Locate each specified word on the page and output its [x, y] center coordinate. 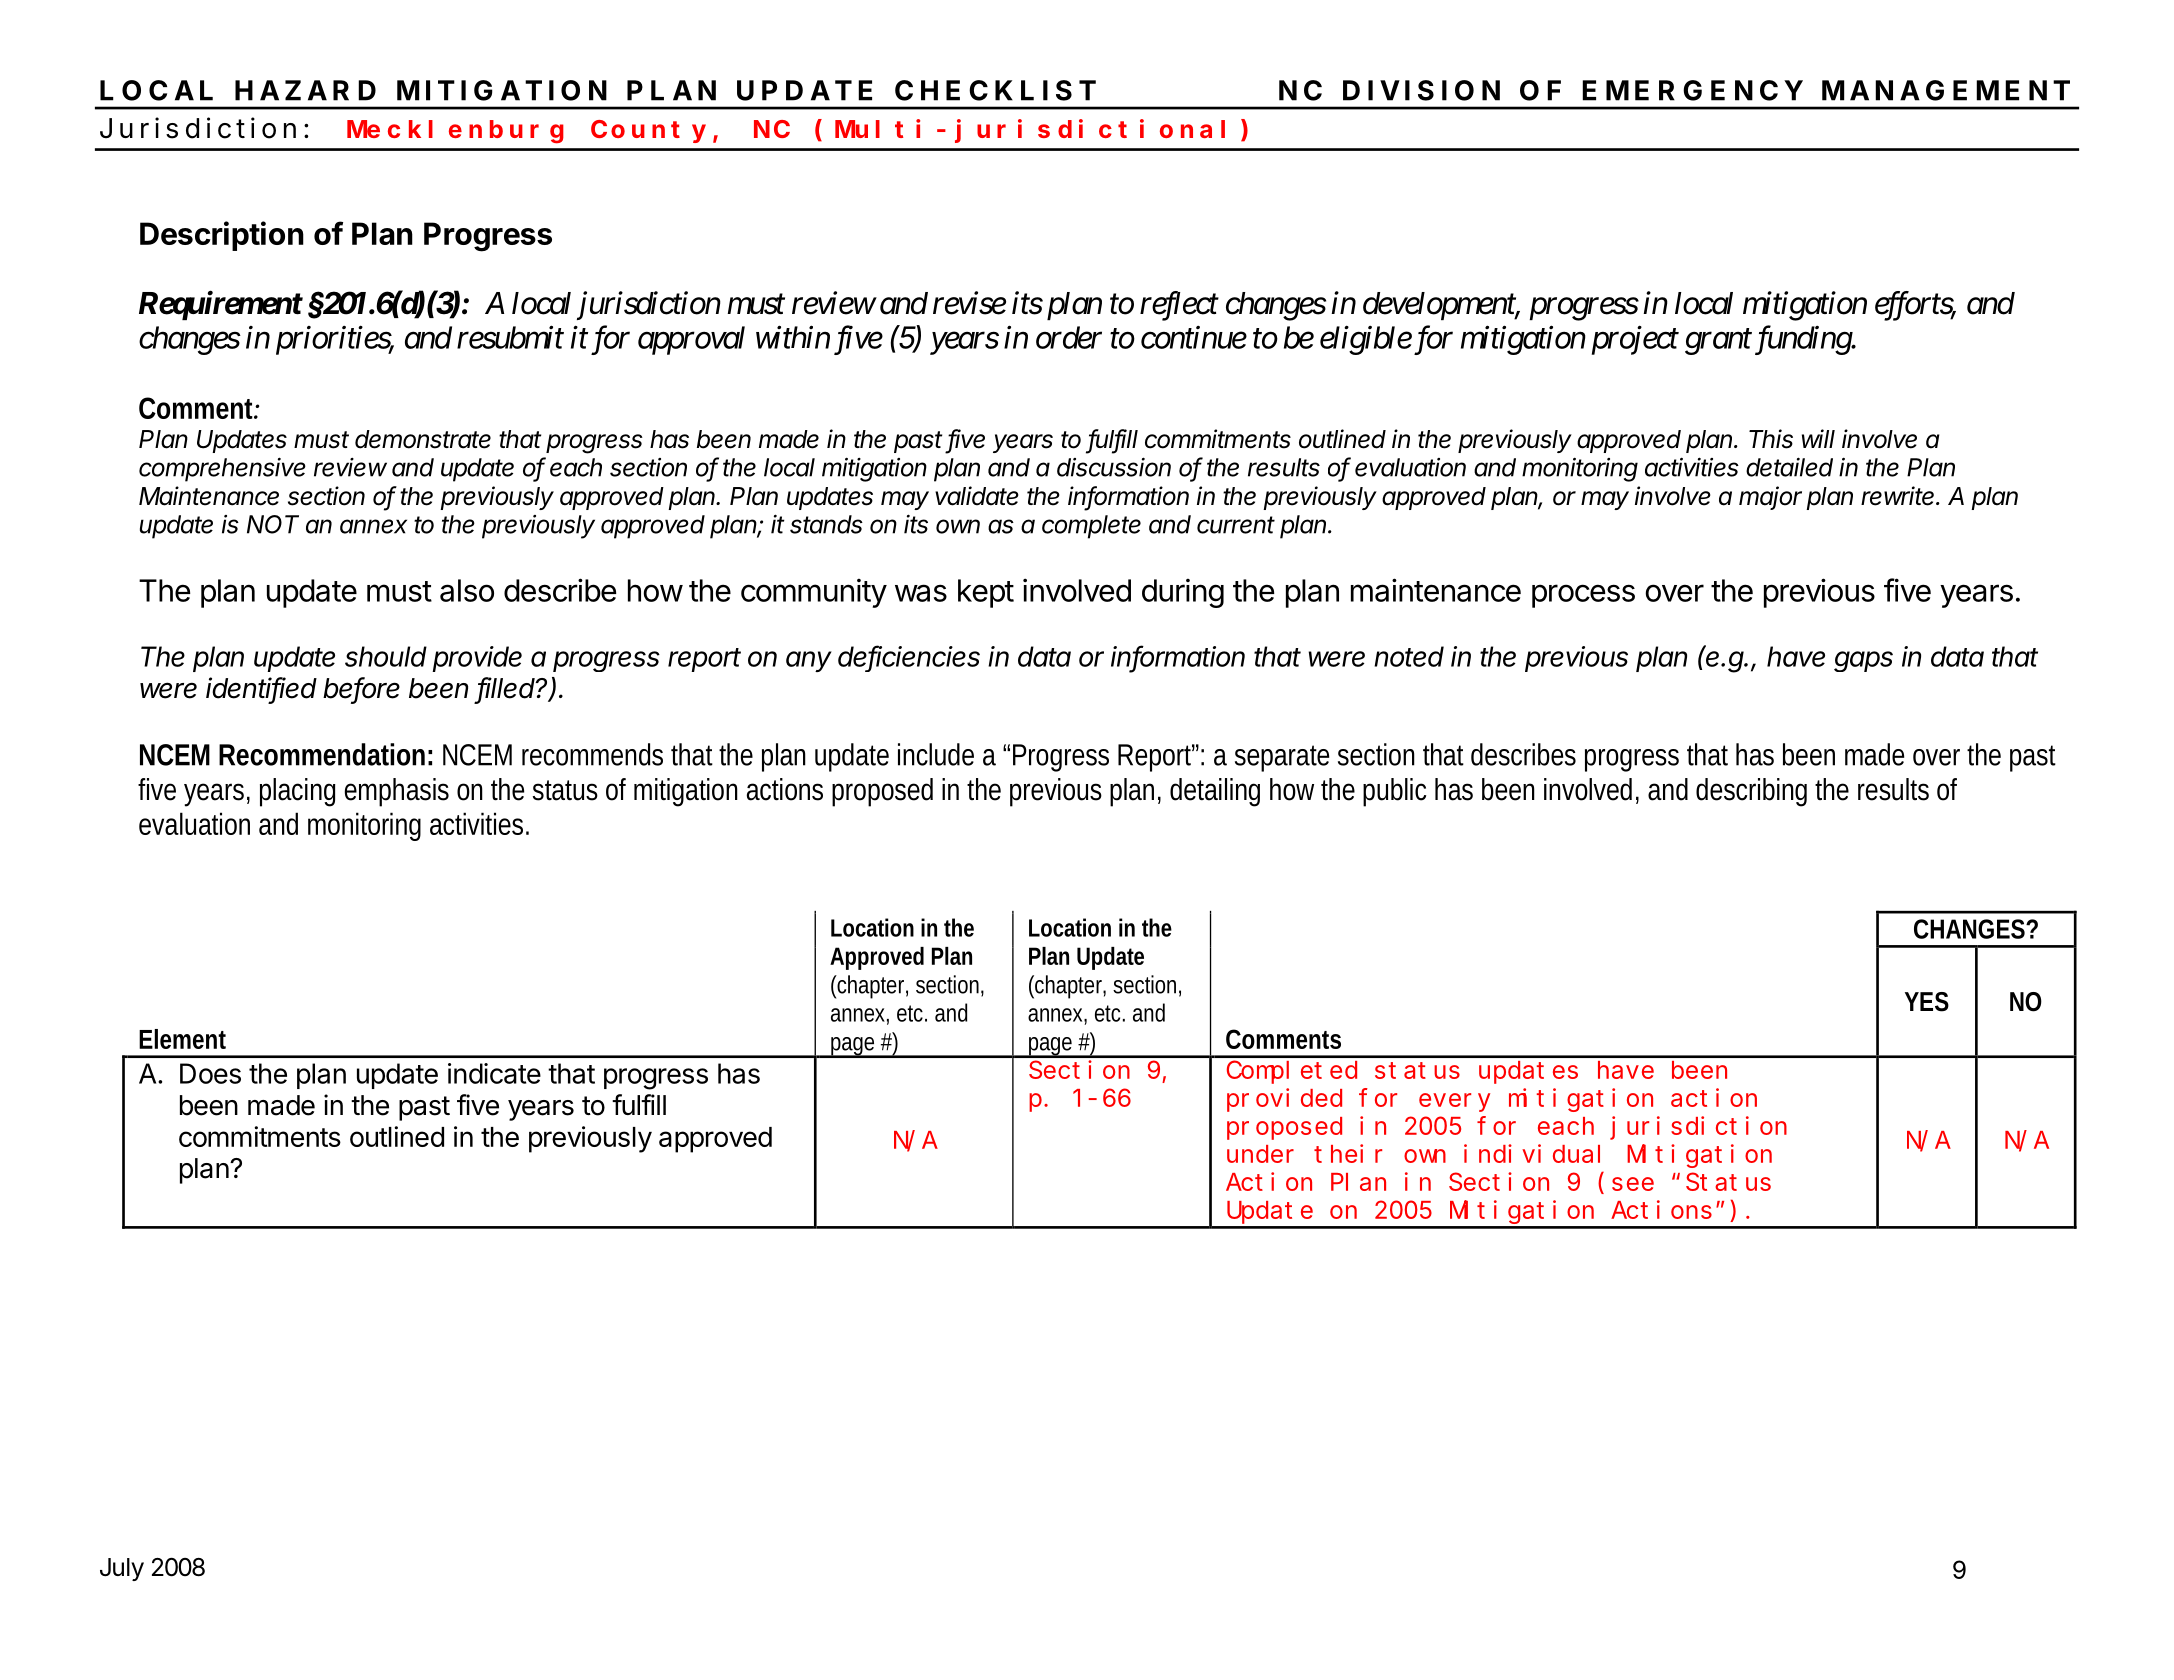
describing [1751, 792]
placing [297, 792]
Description [222, 236]
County [648, 132]
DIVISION [1421, 90]
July [122, 1569]
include [936, 754]
